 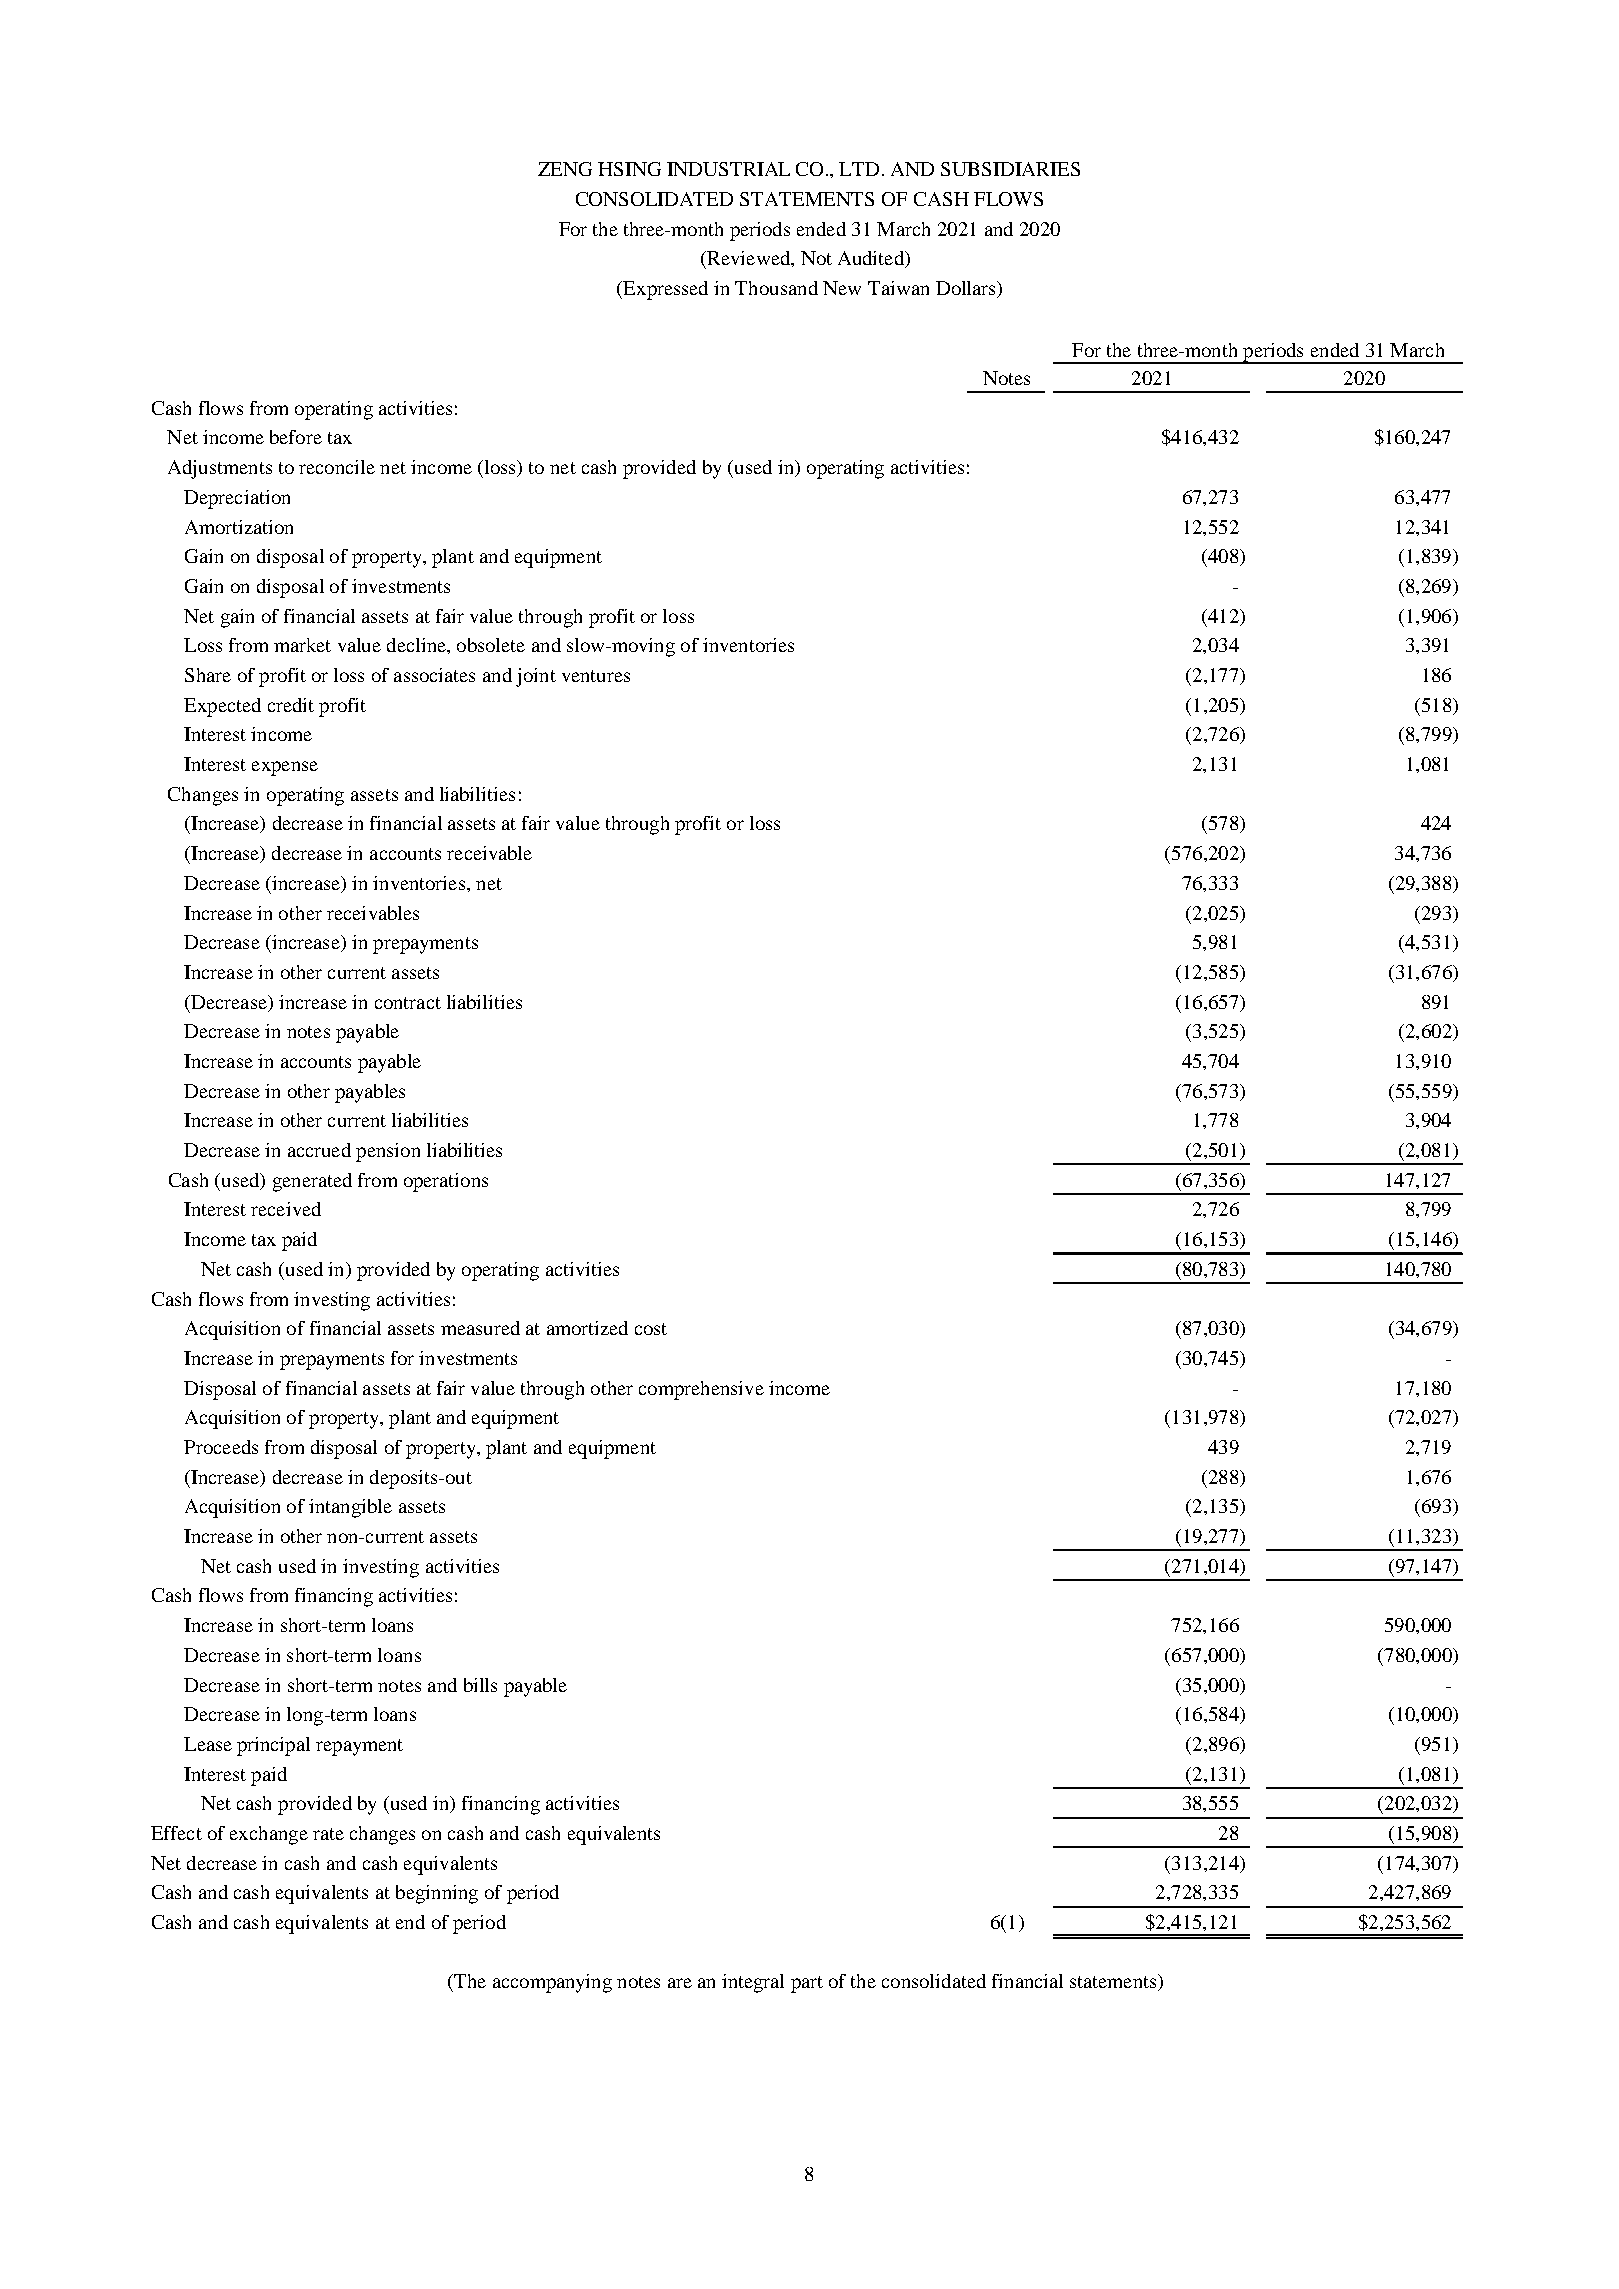 What do you see at coordinates (296, 437) in the screenshot?
I see `before` at bounding box center [296, 437].
